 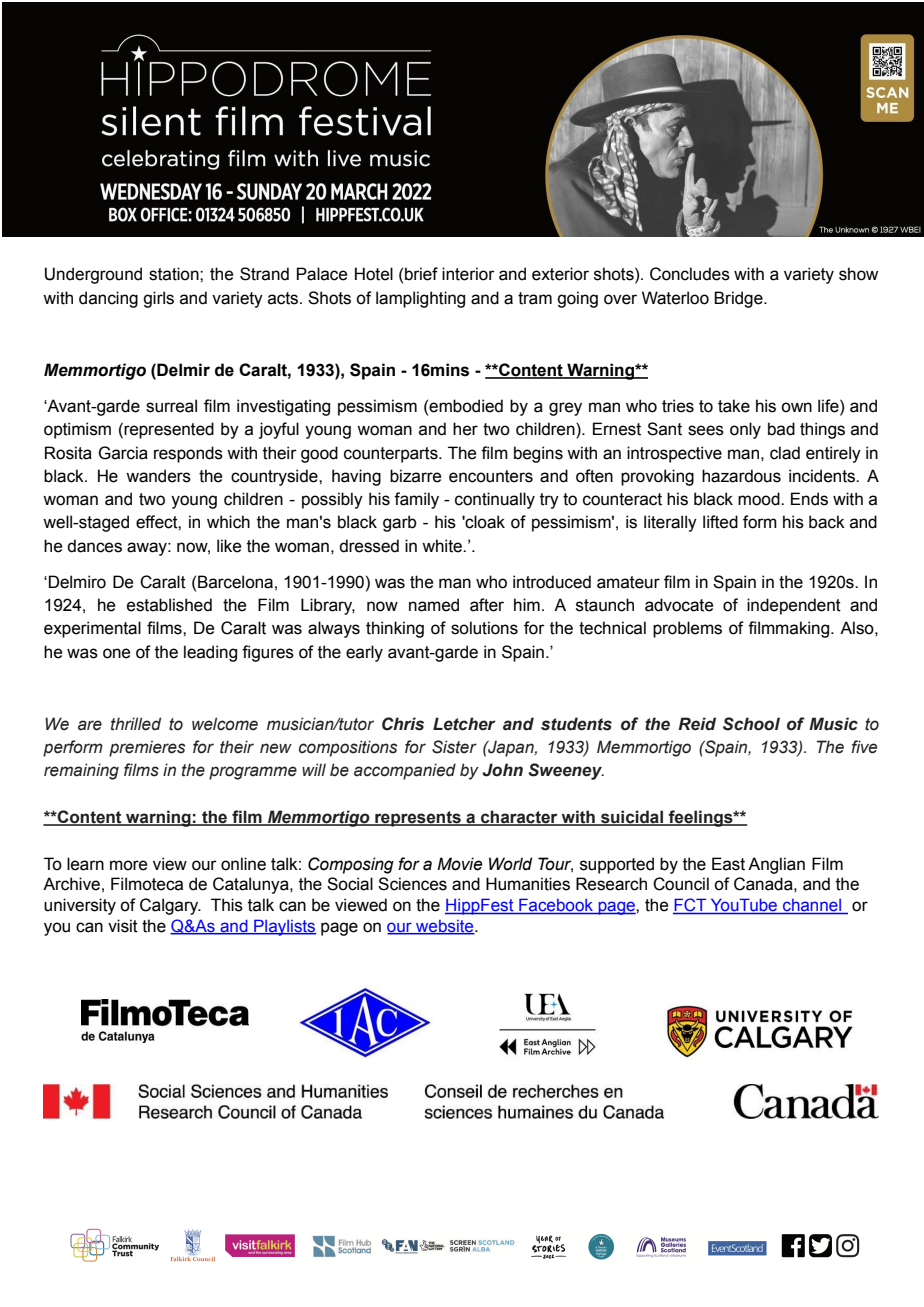 I want to click on Calgary, so click(x=170, y=906).
